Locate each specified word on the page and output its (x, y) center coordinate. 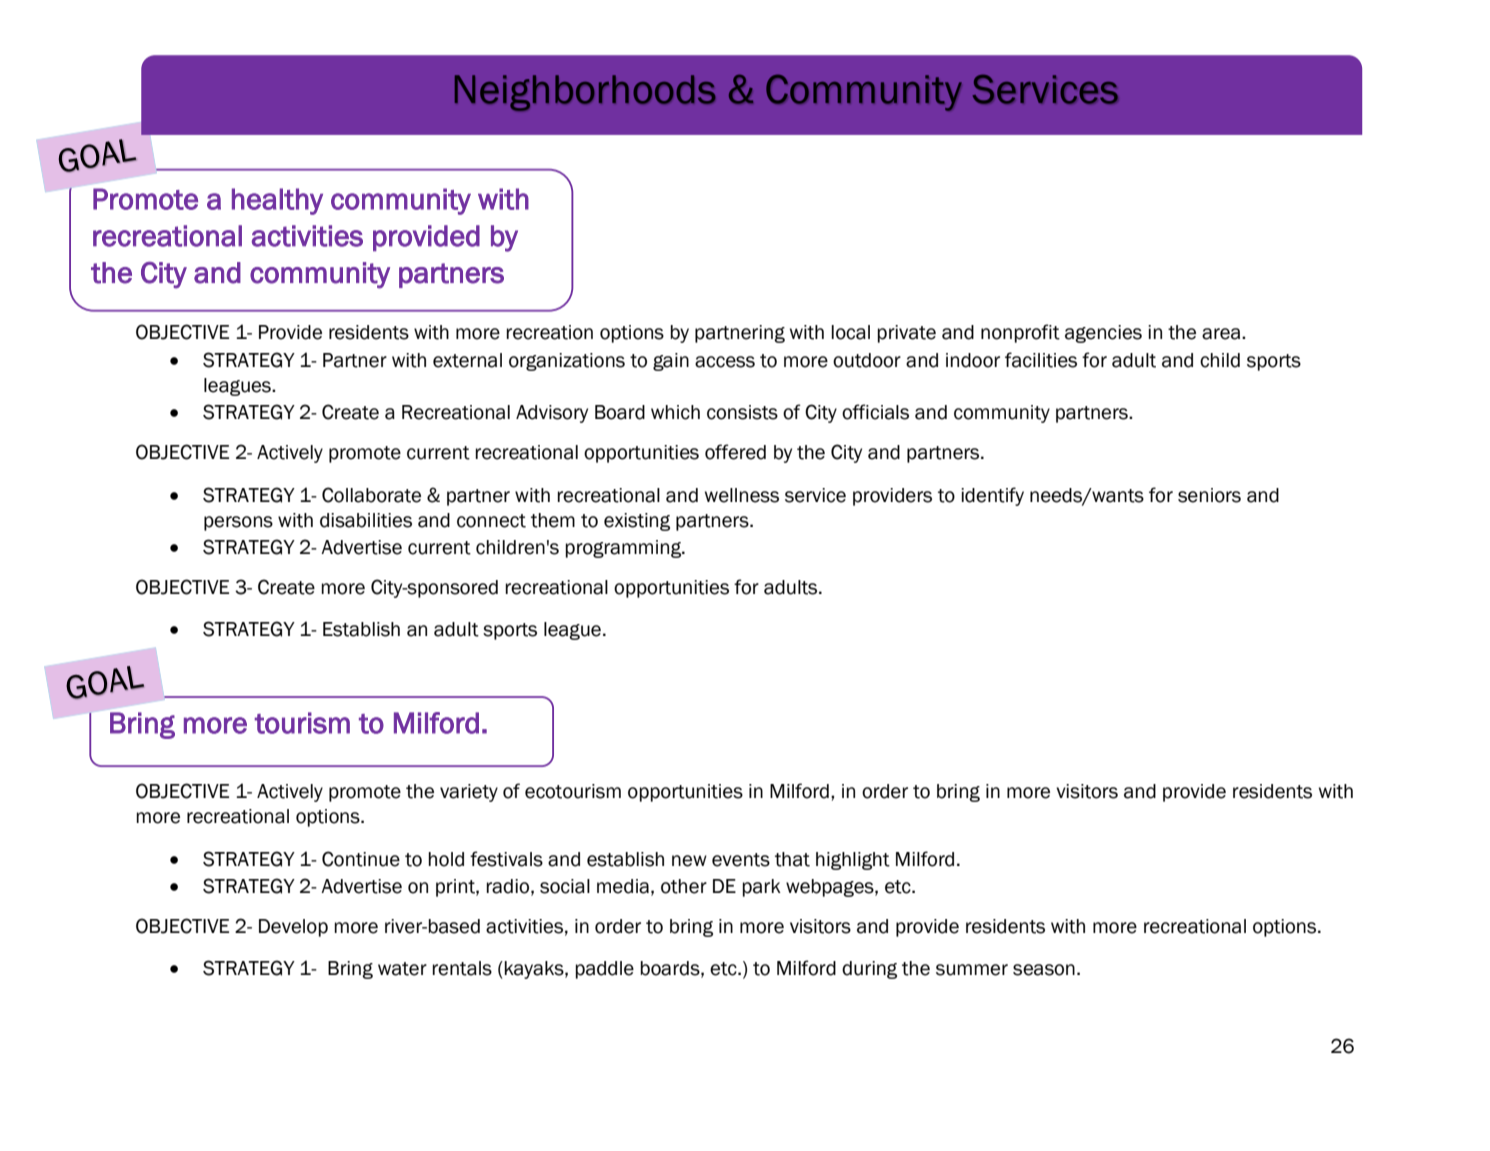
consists (742, 412)
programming (624, 549)
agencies (1103, 334)
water (402, 969)
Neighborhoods (585, 93)
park (761, 888)
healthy (277, 201)
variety (469, 793)
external (467, 360)
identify (992, 496)
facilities (1041, 360)
